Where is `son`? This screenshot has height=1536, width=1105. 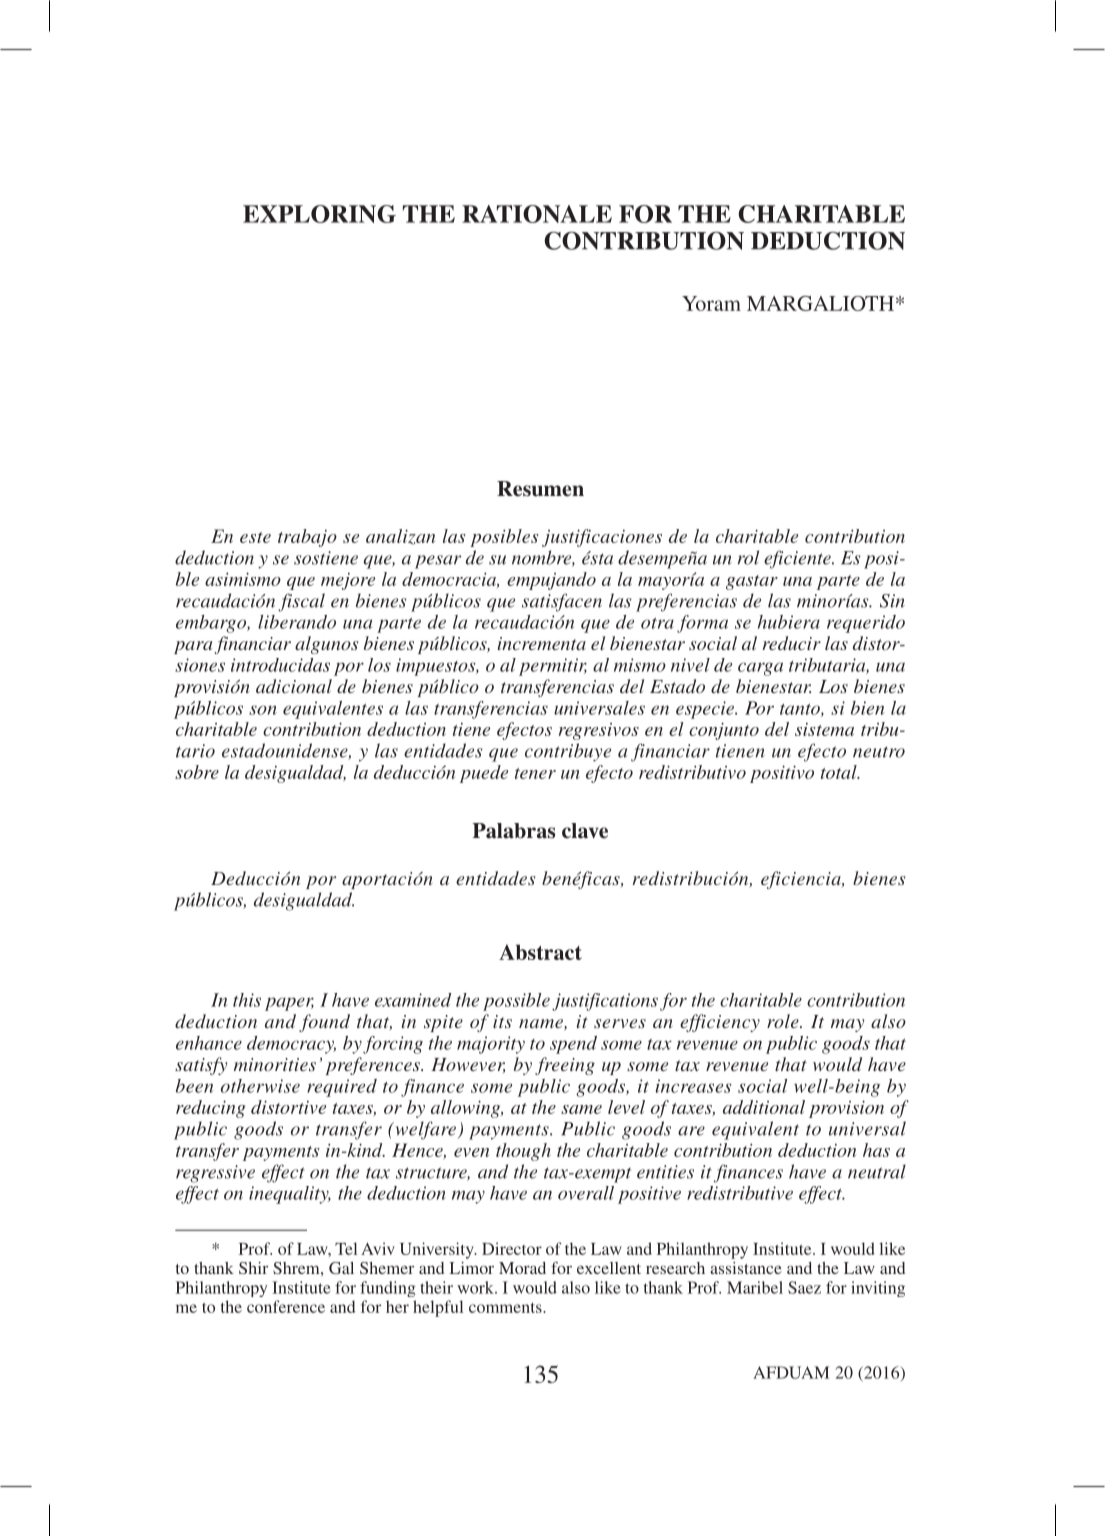 son is located at coordinates (263, 710).
